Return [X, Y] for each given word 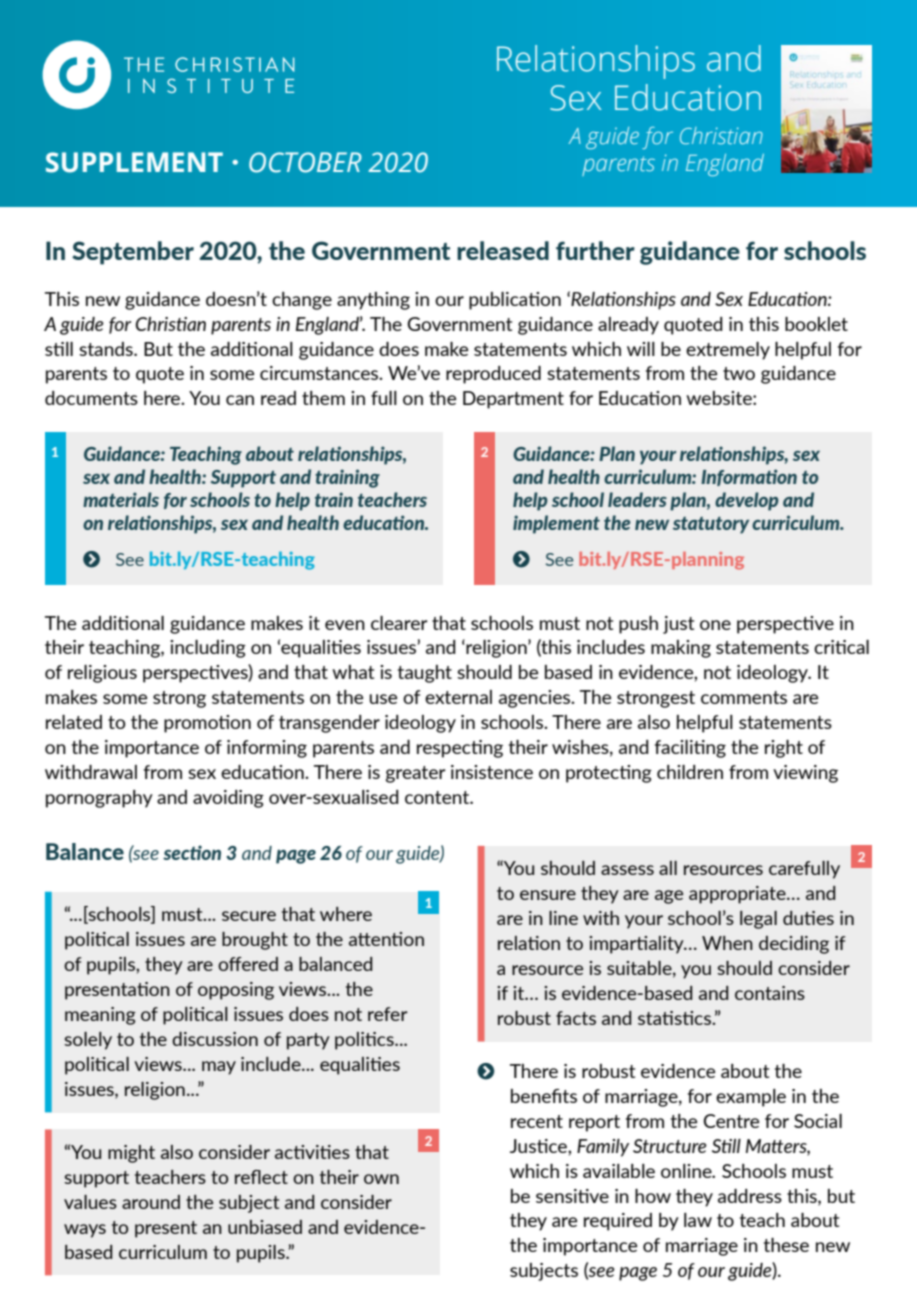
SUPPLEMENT [134, 162]
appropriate [738, 895]
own [381, 1179]
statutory [711, 525]
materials [121, 499]
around [151, 1202]
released [503, 250]
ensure [548, 895]
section [192, 852]
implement [556, 524]
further [595, 250]
